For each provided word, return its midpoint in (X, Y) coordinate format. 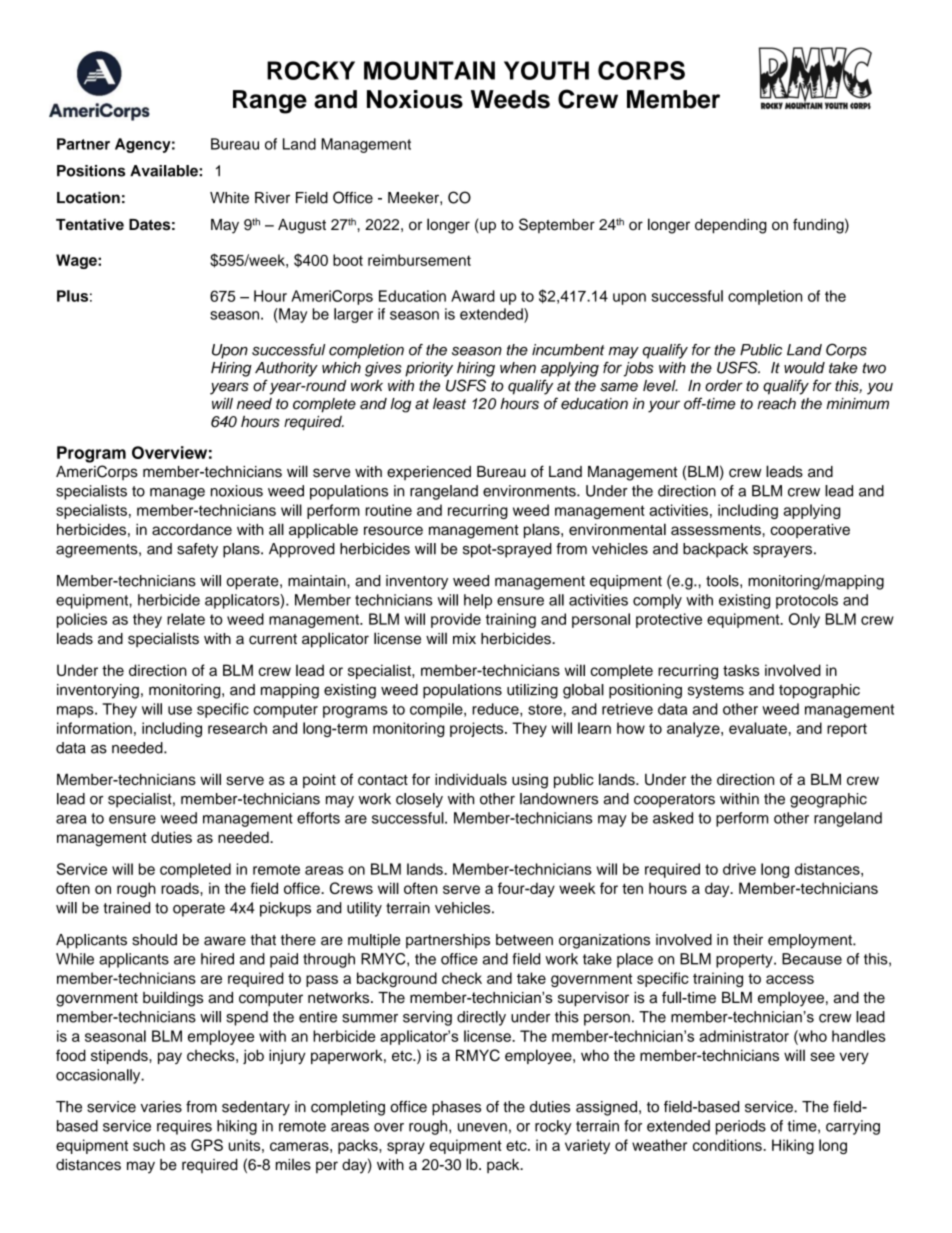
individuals (471, 779)
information (94, 728)
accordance (192, 529)
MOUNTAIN (429, 70)
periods (741, 1127)
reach (776, 404)
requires (184, 1127)
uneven (482, 1127)
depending (731, 226)
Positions (91, 171)
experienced (429, 473)
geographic (828, 800)
